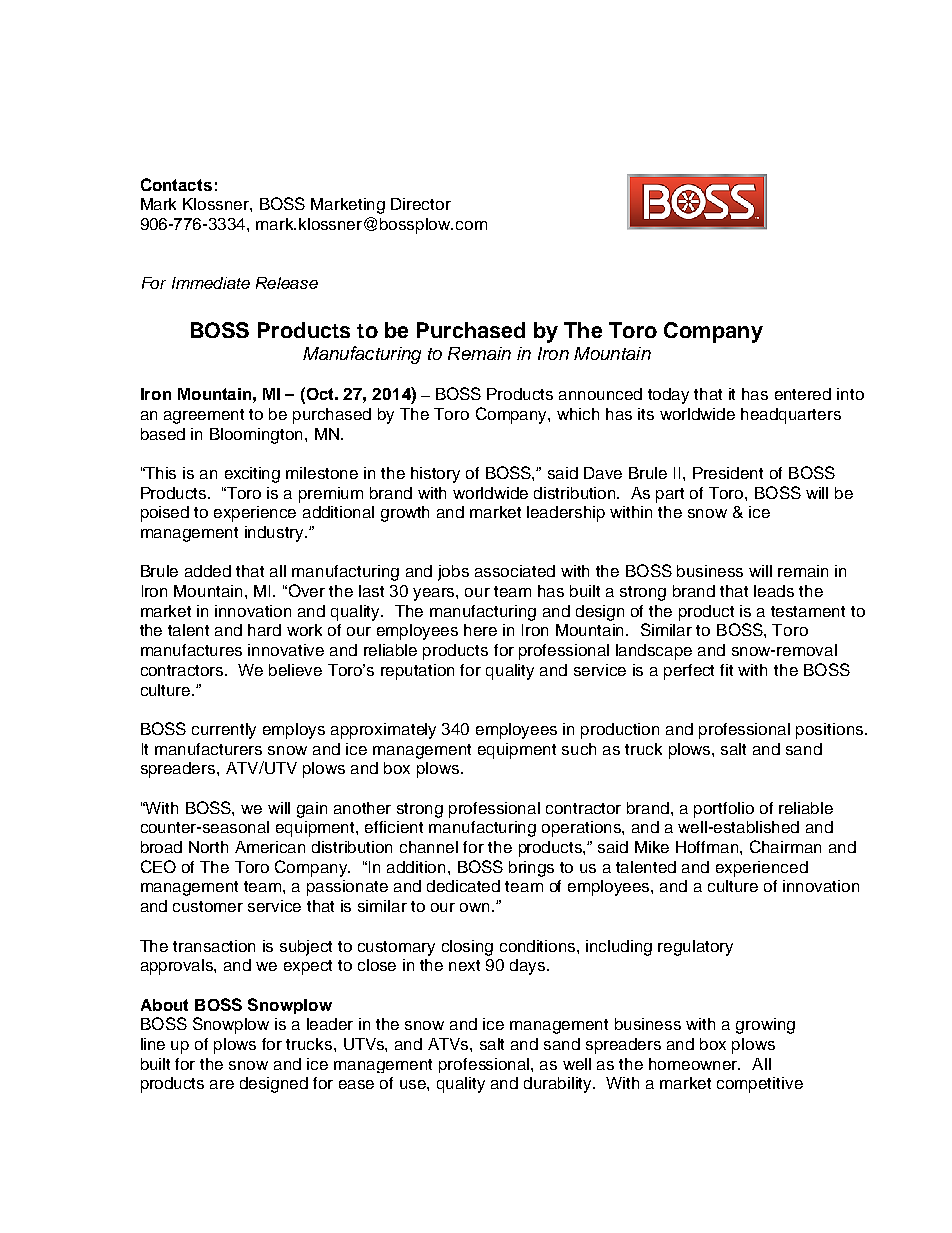 The height and width of the screenshot is (1233, 952). What do you see at coordinates (760, 1085) in the screenshot?
I see `competitive` at bounding box center [760, 1085].
